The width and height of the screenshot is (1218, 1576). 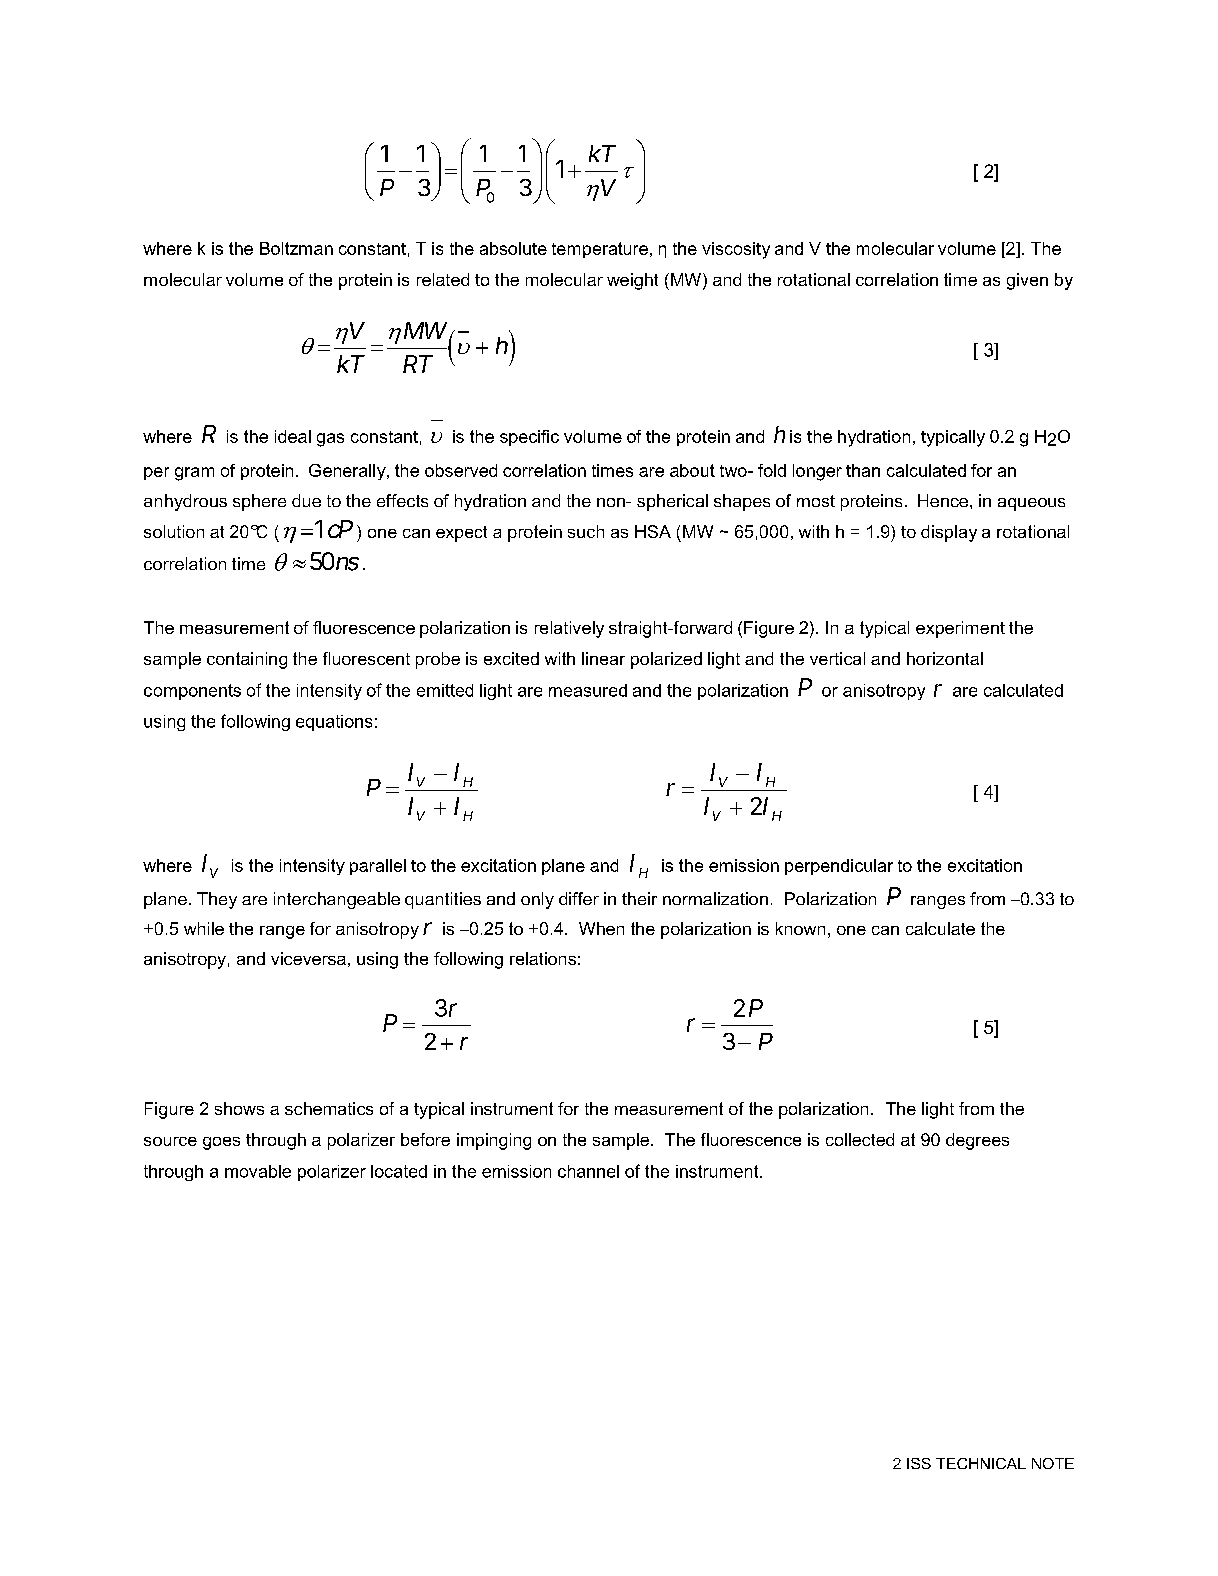 I want to click on containing, so click(x=247, y=660).
